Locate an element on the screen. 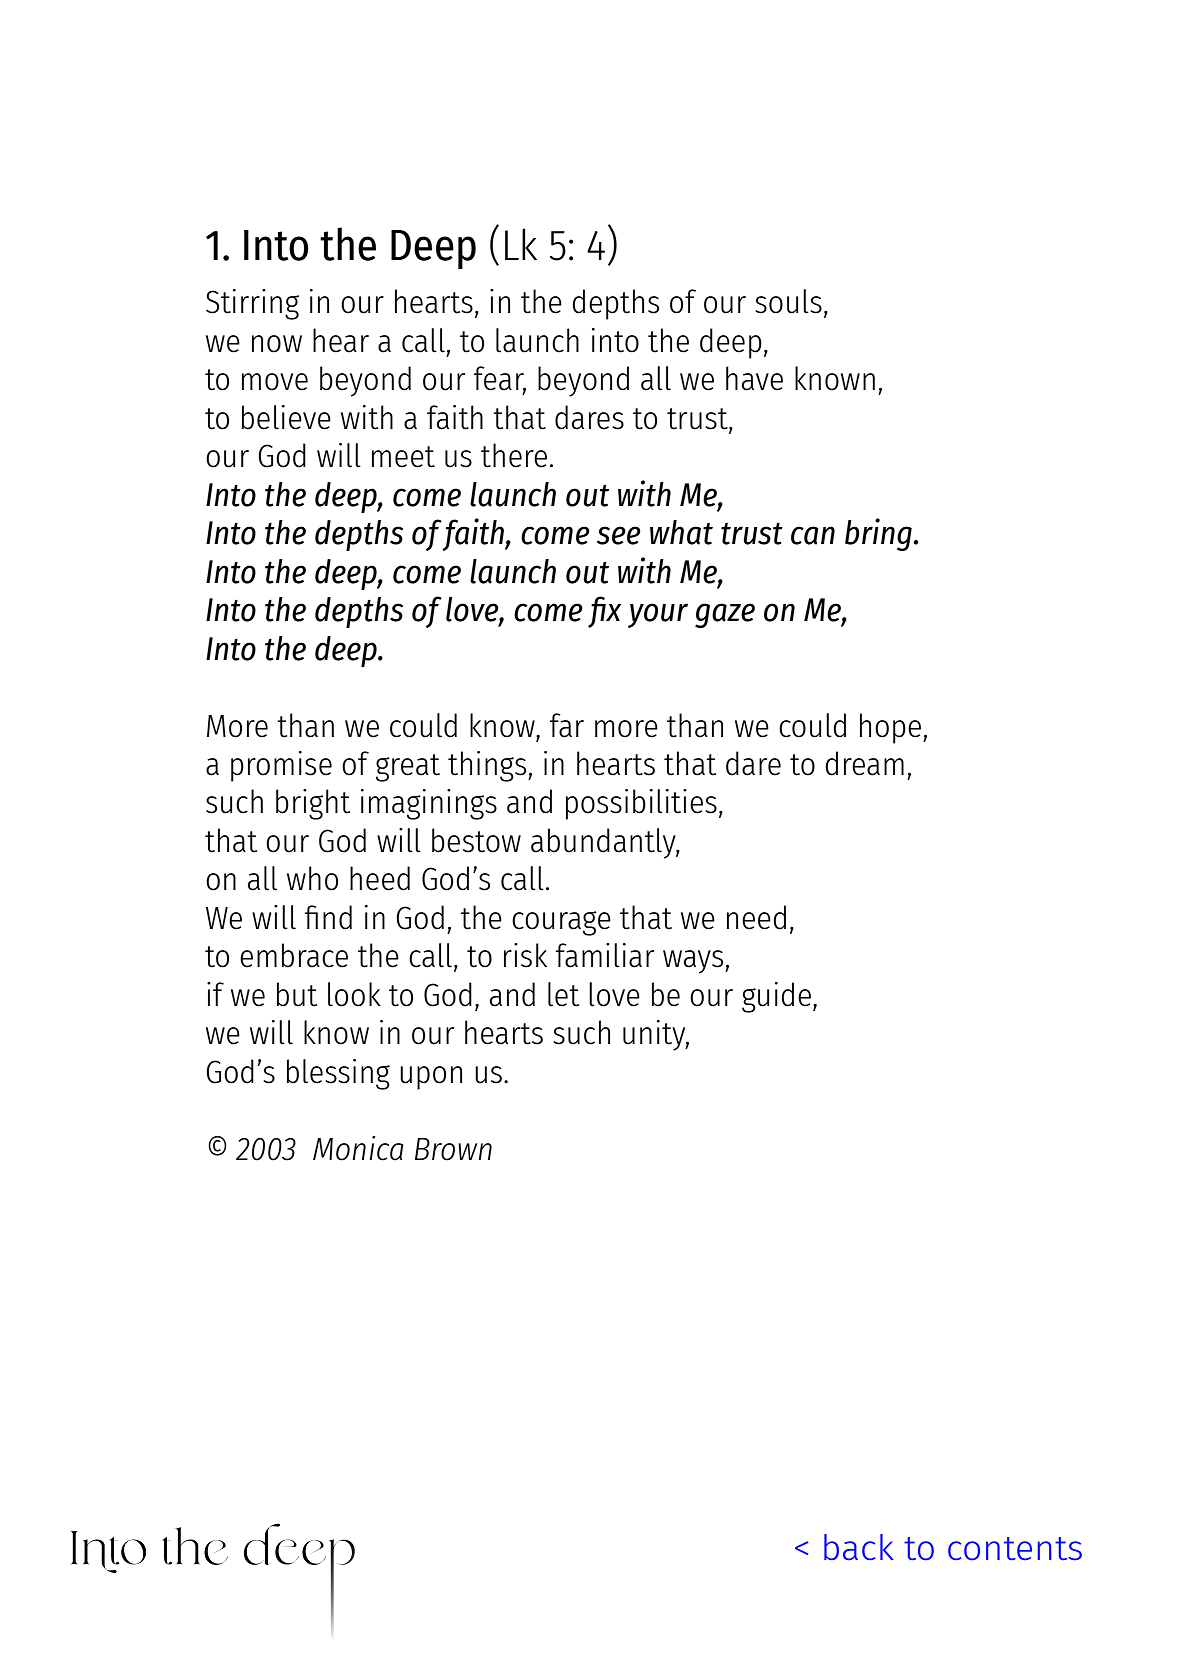 Image resolution: width=1178 pixels, height=1666 pixels. back is located at coordinates (859, 1547).
